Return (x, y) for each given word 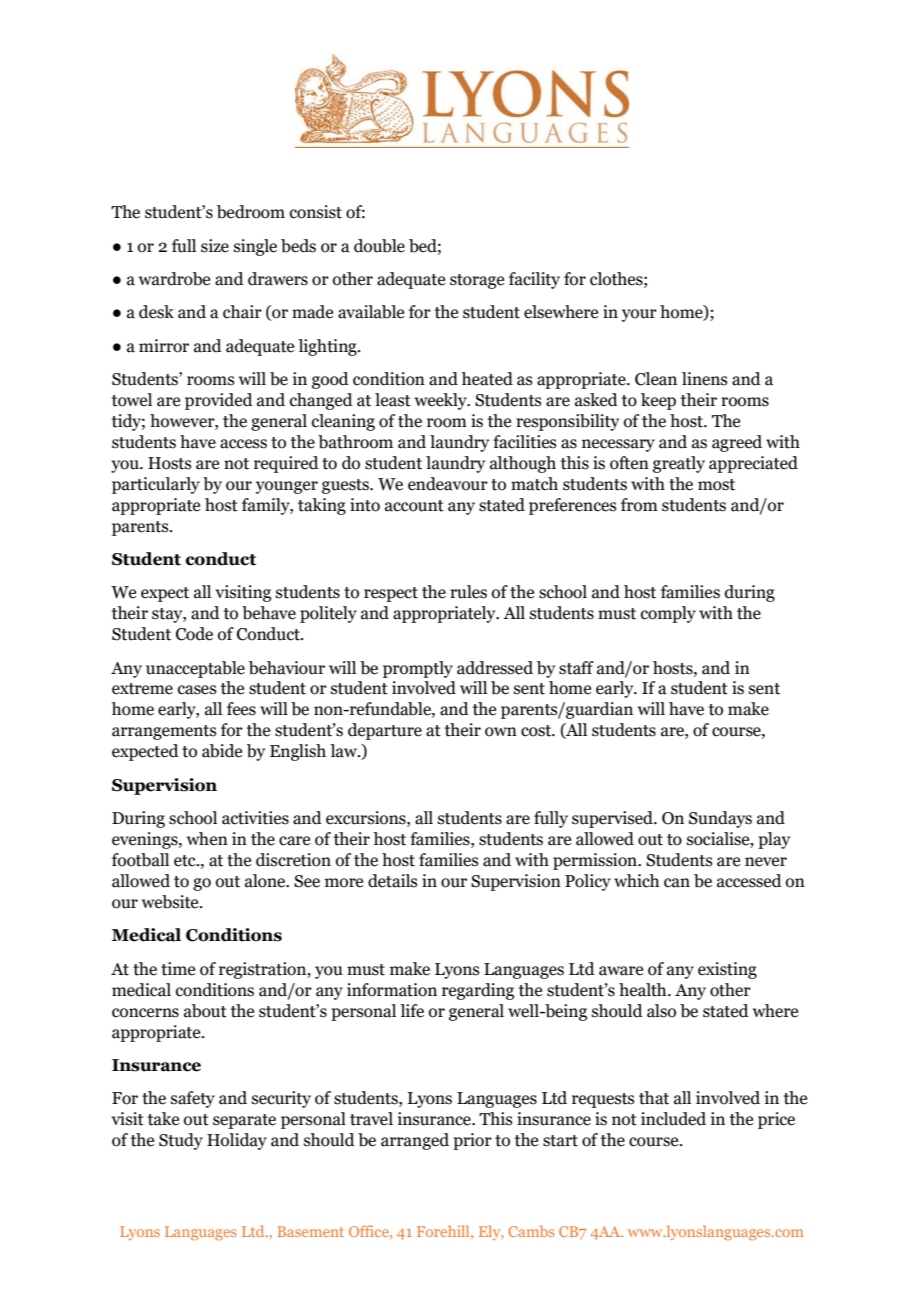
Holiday (237, 1141)
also (661, 1011)
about (205, 1011)
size (215, 246)
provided (219, 401)
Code (194, 634)
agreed (737, 443)
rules (468, 592)
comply (668, 614)
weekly (442, 401)
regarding (478, 991)
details (393, 881)
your (639, 315)
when (207, 839)
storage (477, 281)
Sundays (720, 819)
